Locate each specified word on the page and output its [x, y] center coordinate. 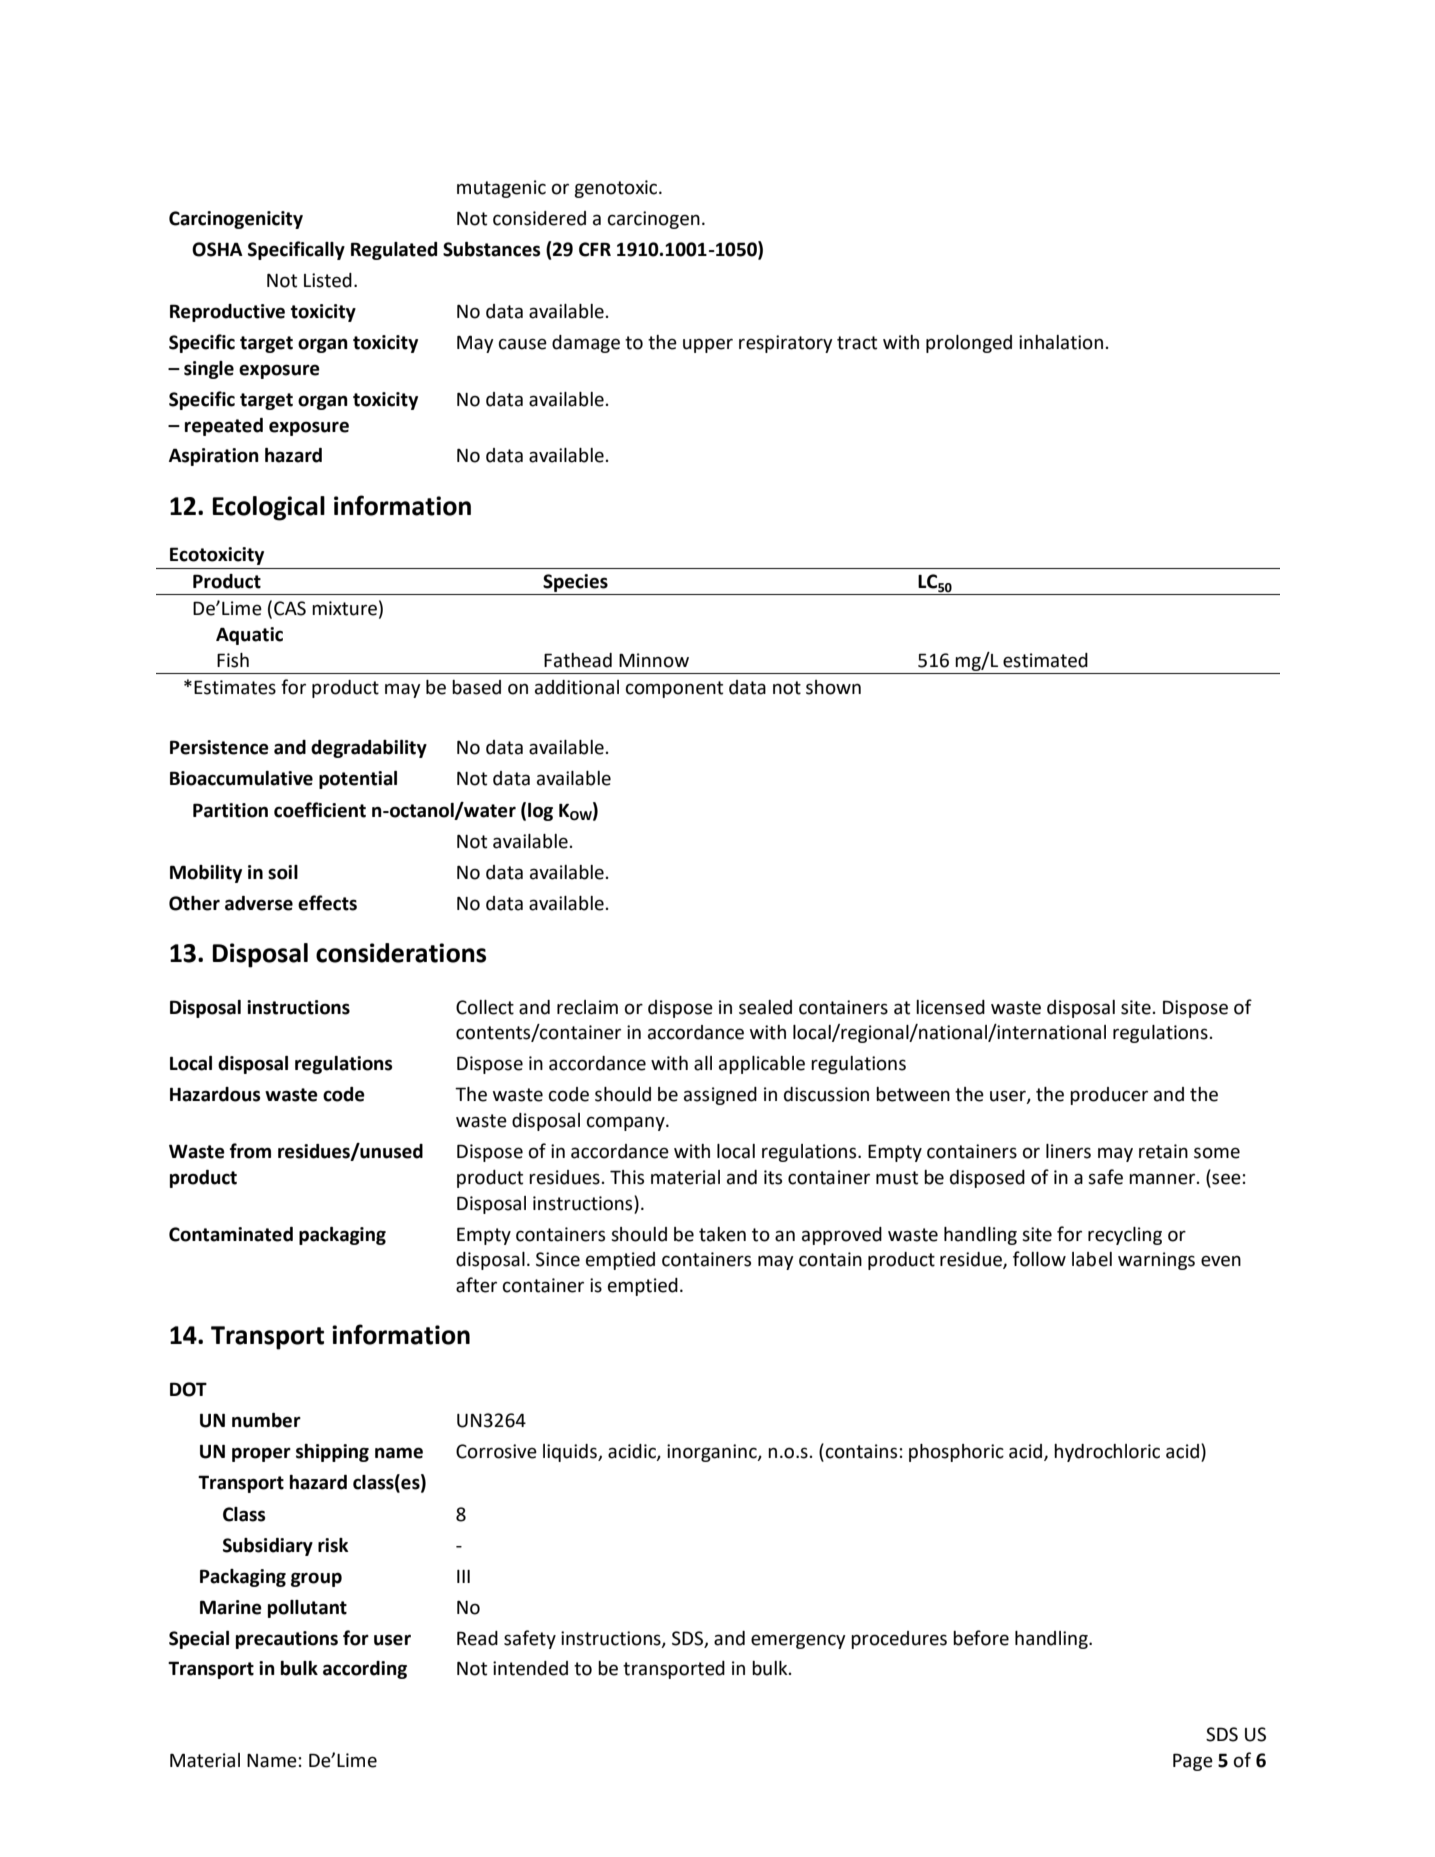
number [266, 1420]
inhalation [1061, 342]
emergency [798, 1641]
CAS [290, 608]
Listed [328, 280]
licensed [950, 1007]
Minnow [654, 660]
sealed [765, 1007]
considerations [401, 953]
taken [722, 1234]
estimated [1045, 660]
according [365, 1670]
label [1092, 1259]
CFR [595, 249]
